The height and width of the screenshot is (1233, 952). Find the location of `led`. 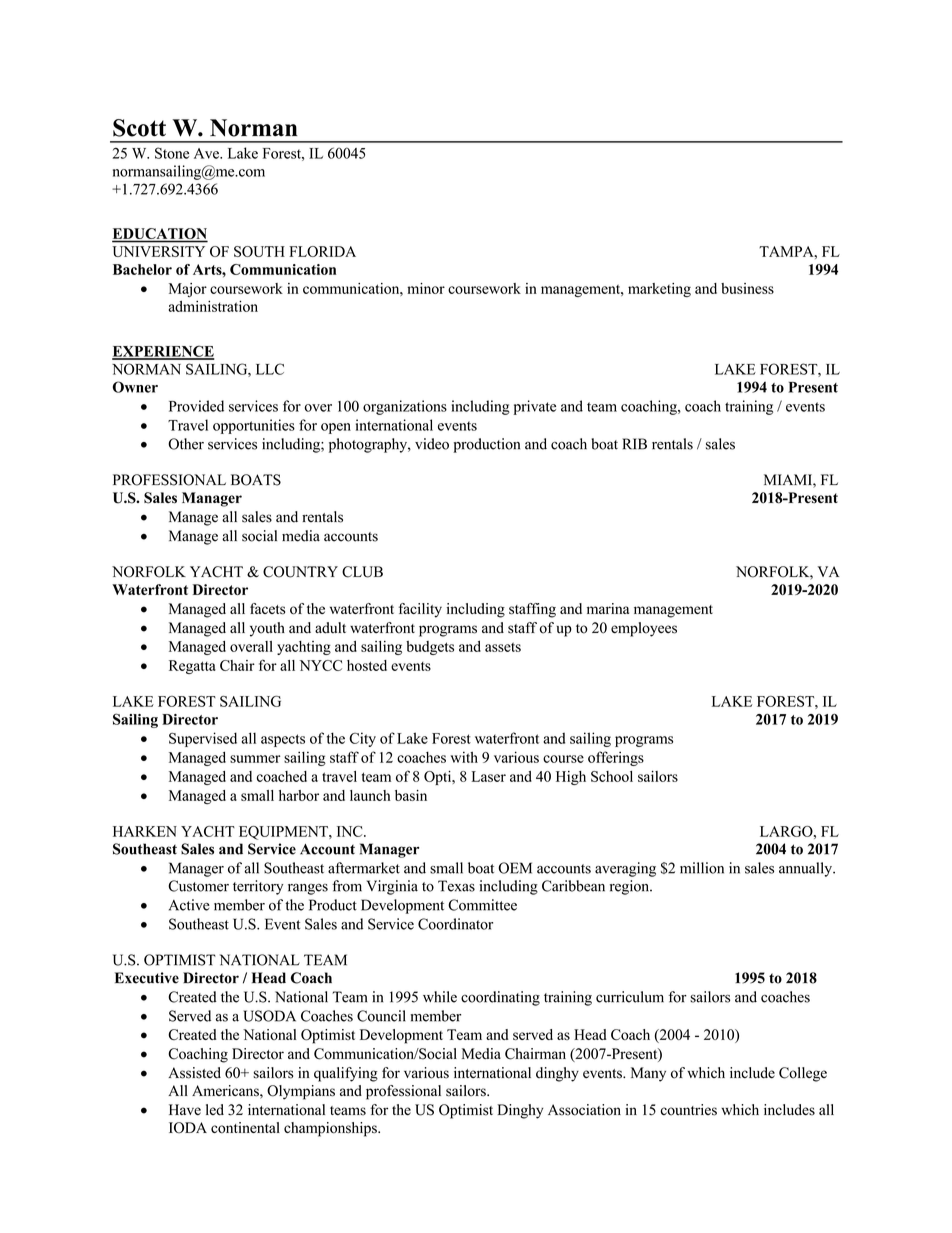

led is located at coordinates (215, 1110).
